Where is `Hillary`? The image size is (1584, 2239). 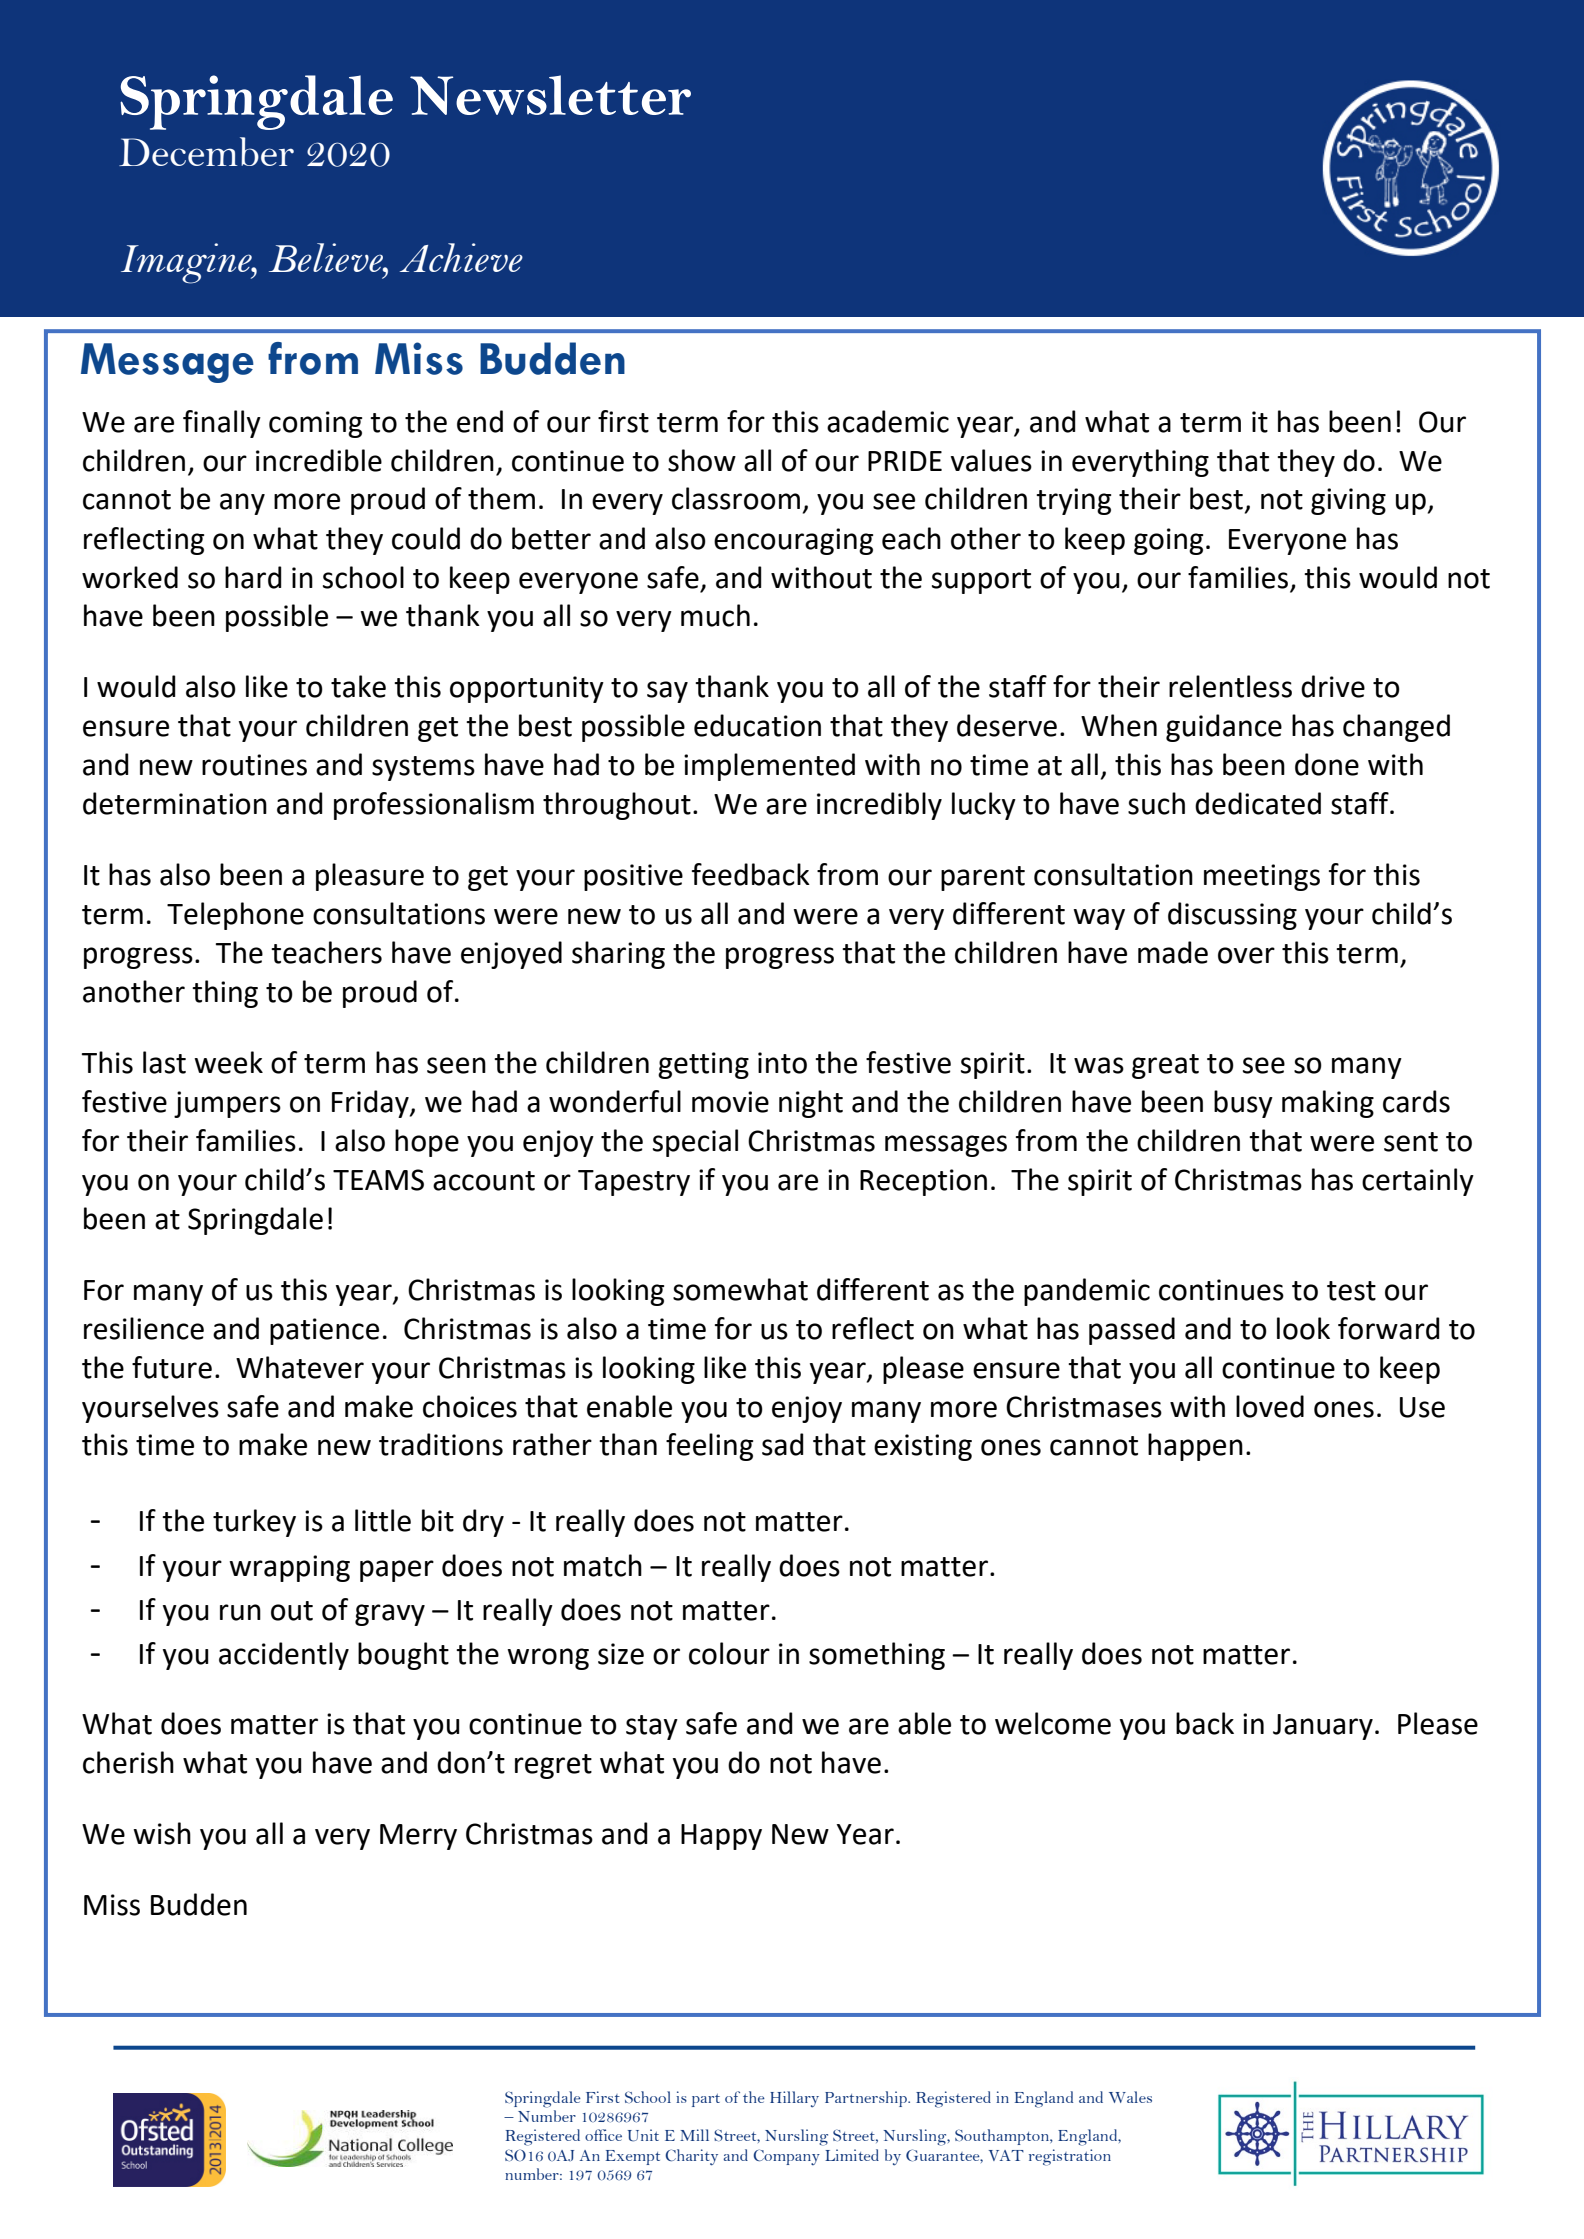 Hillary is located at coordinates (794, 2099).
